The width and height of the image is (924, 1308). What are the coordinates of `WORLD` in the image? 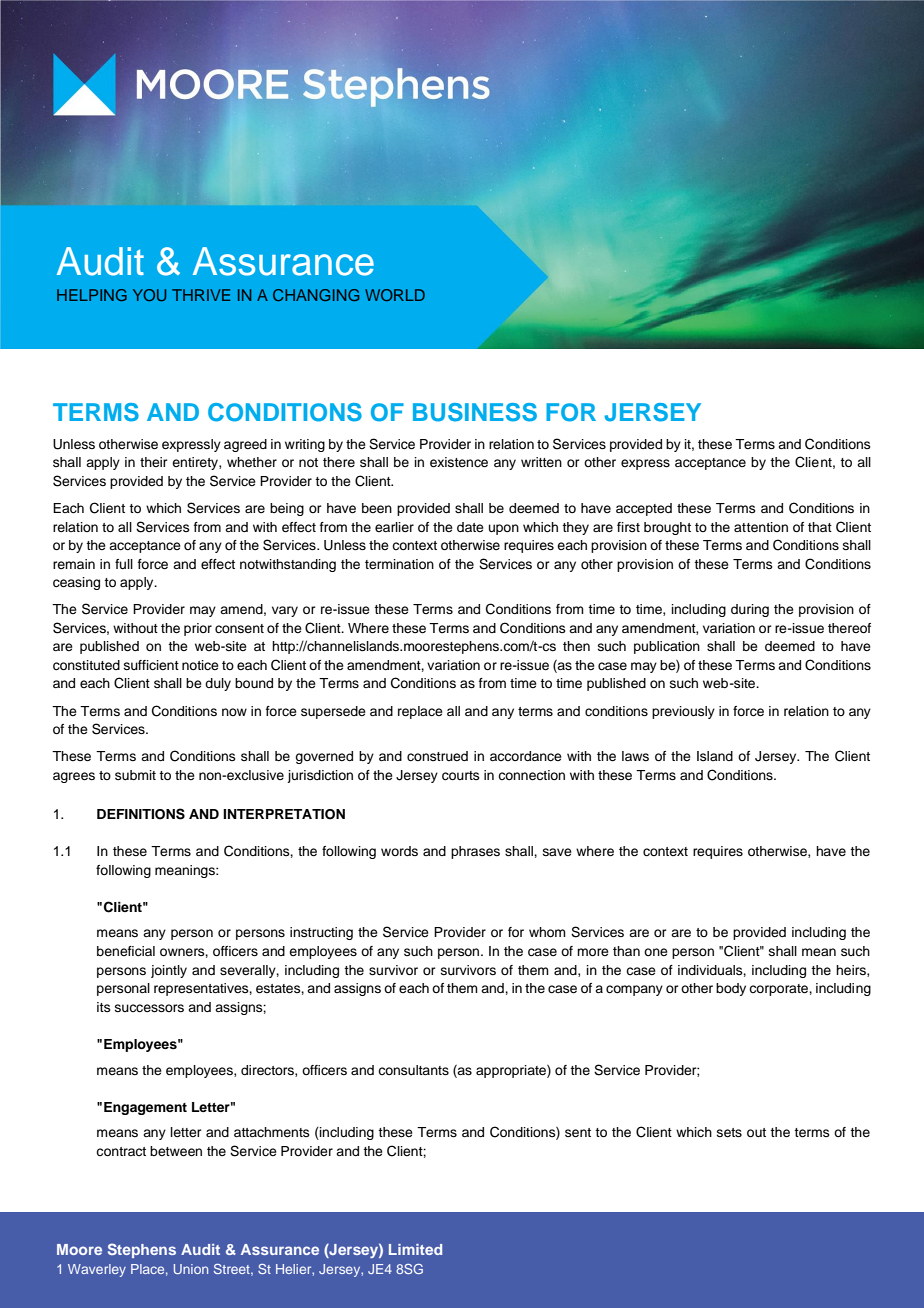 It's located at (395, 295).
